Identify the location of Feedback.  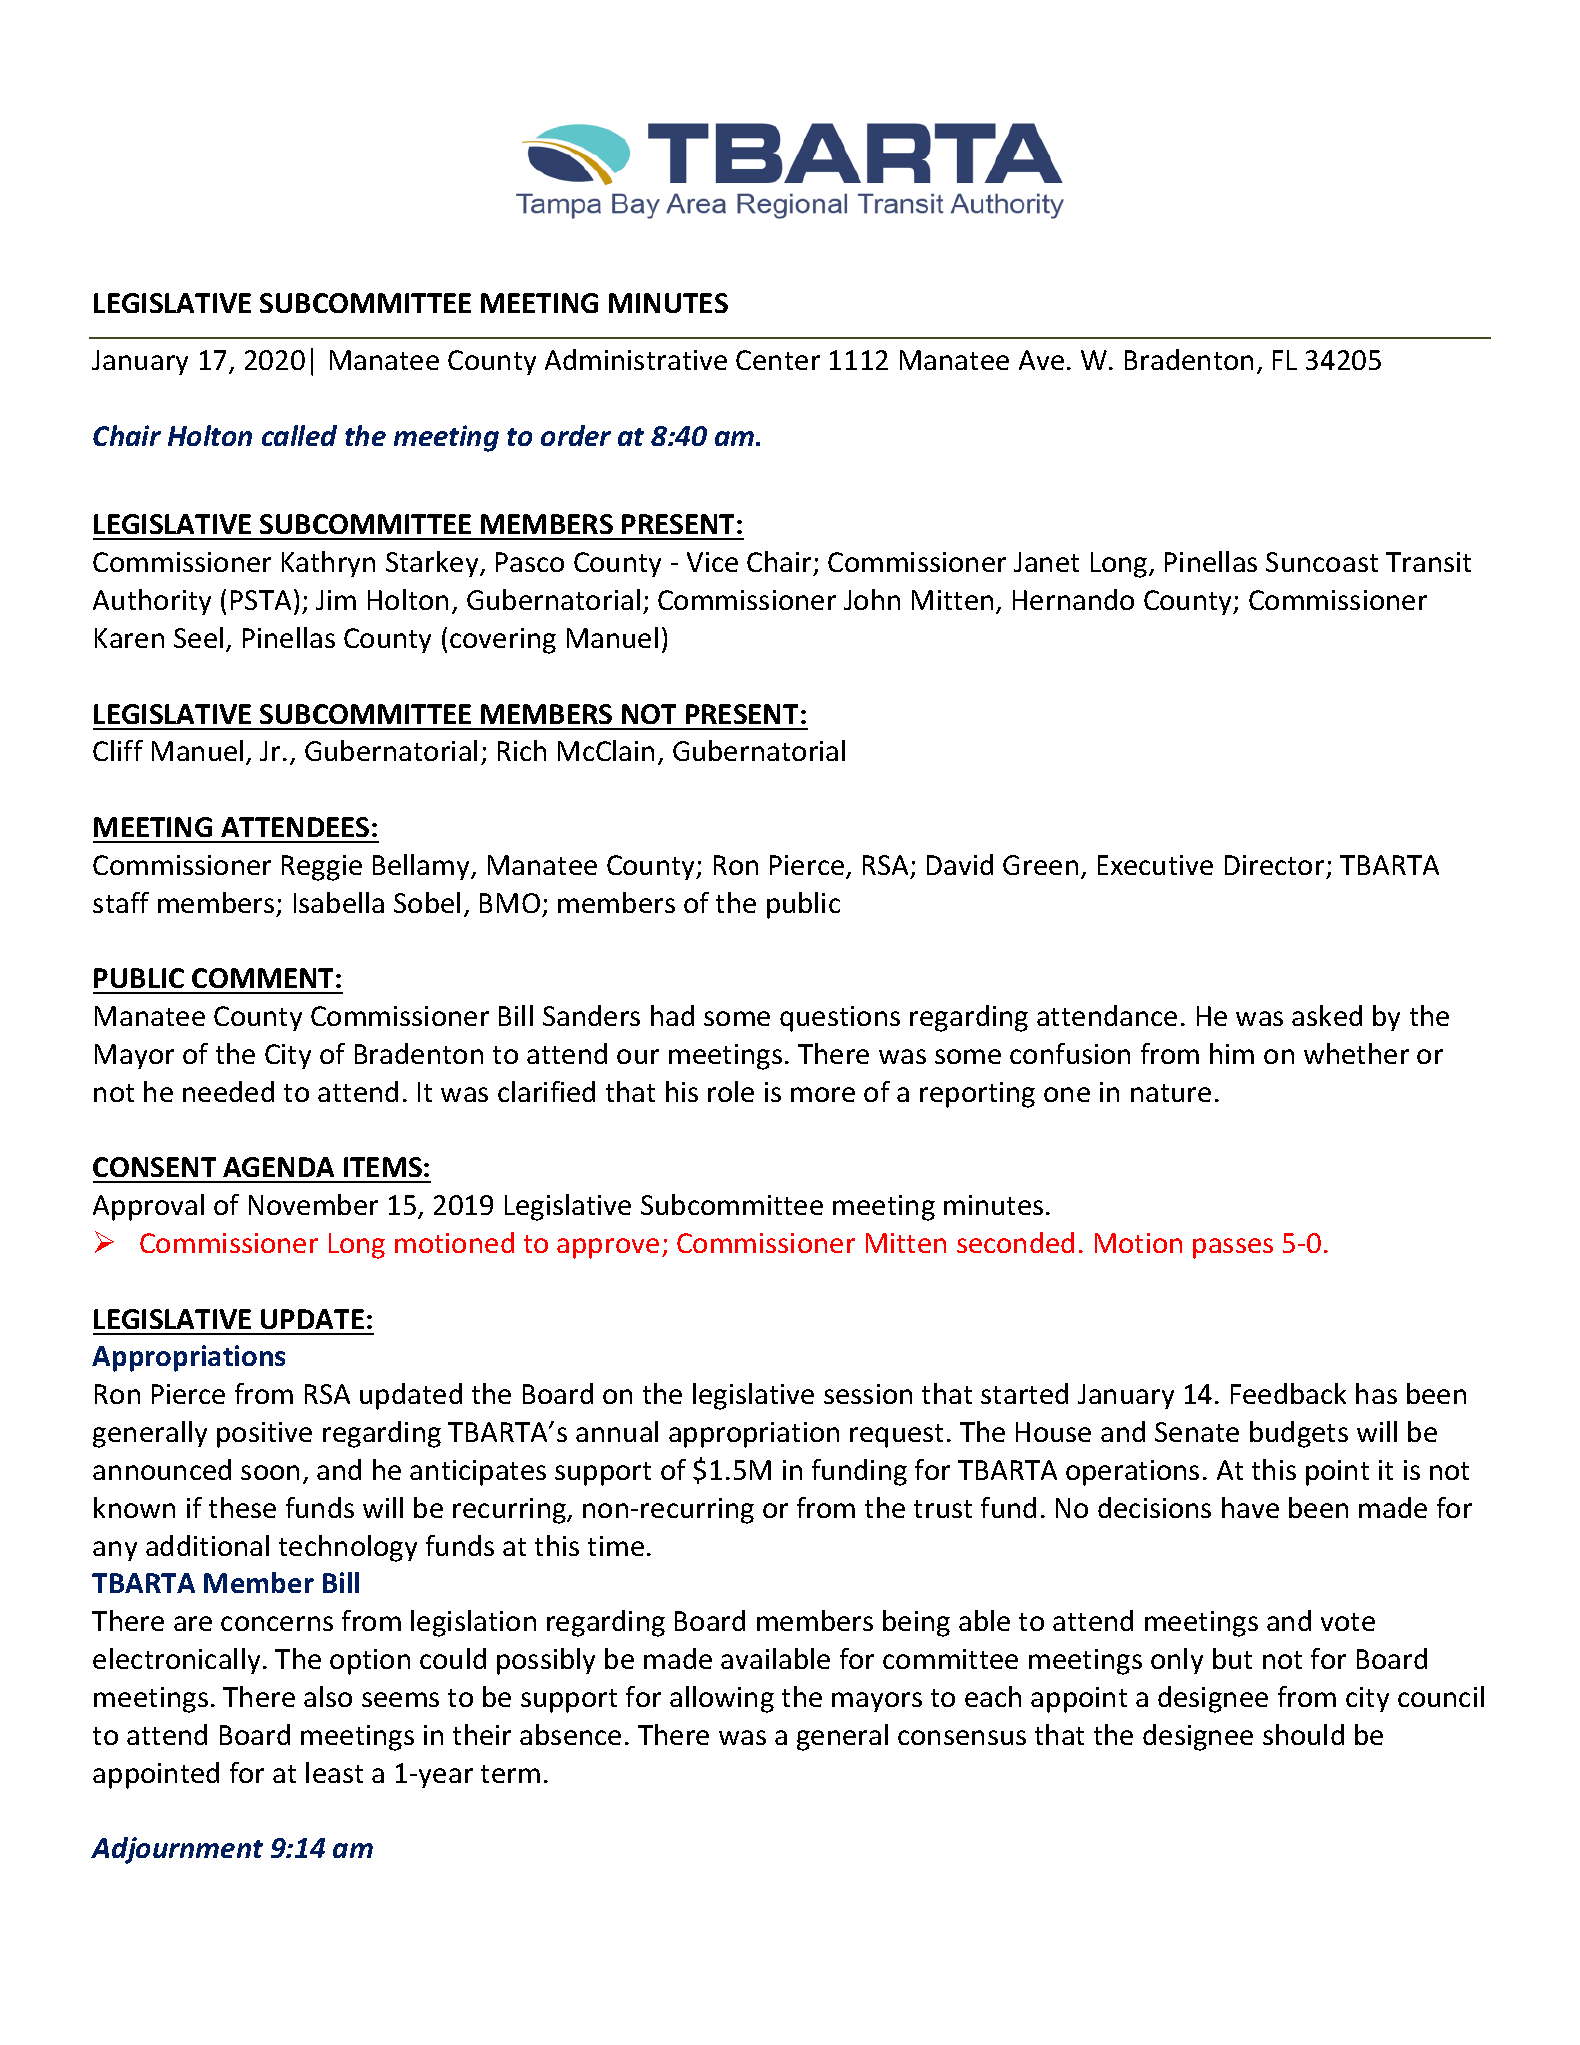
(1288, 1393).
